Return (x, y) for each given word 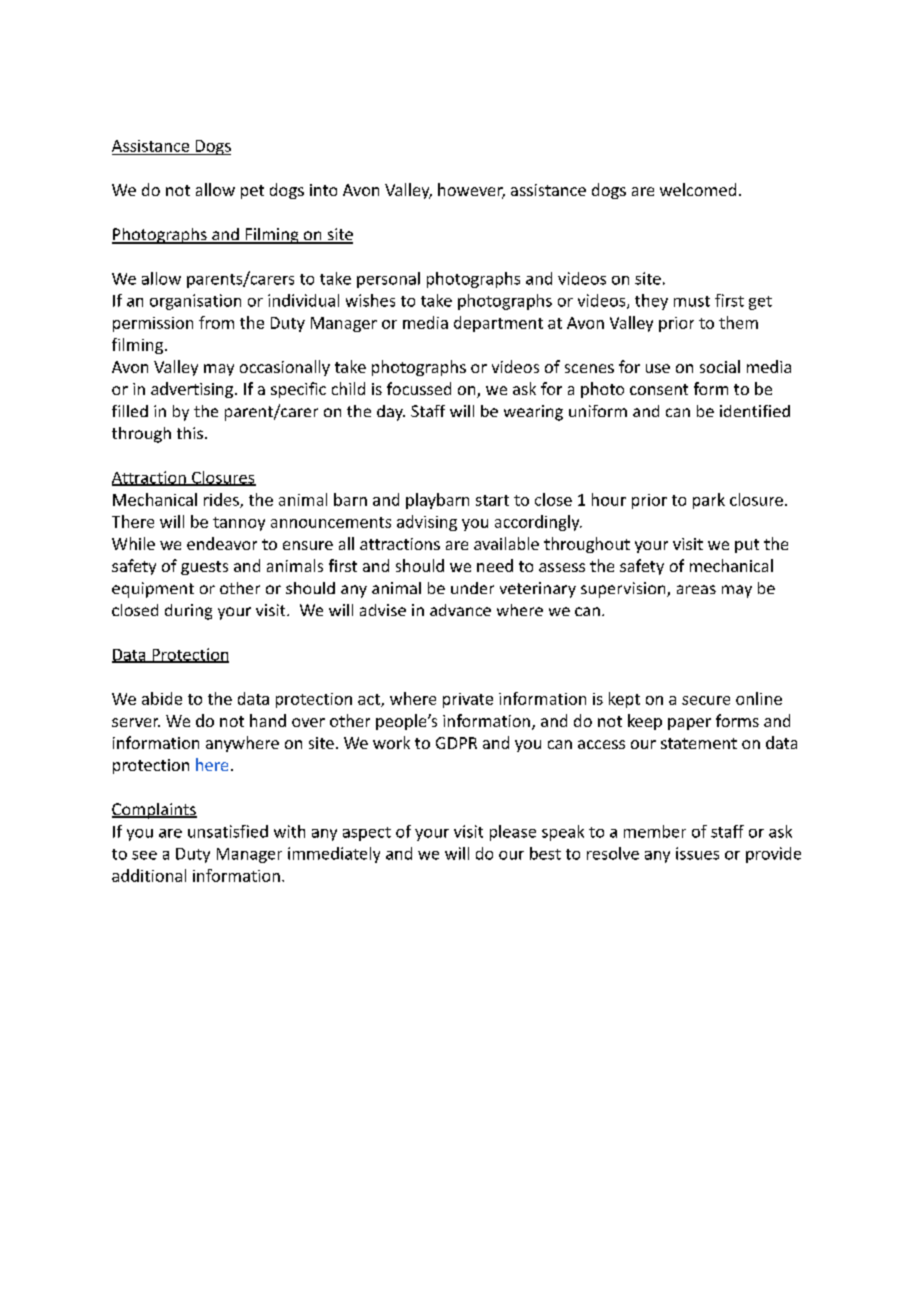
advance (460, 610)
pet (252, 192)
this (190, 433)
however (471, 191)
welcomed (698, 189)
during (188, 612)
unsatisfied (228, 831)
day (391, 413)
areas (696, 589)
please (513, 833)
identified (755, 411)
